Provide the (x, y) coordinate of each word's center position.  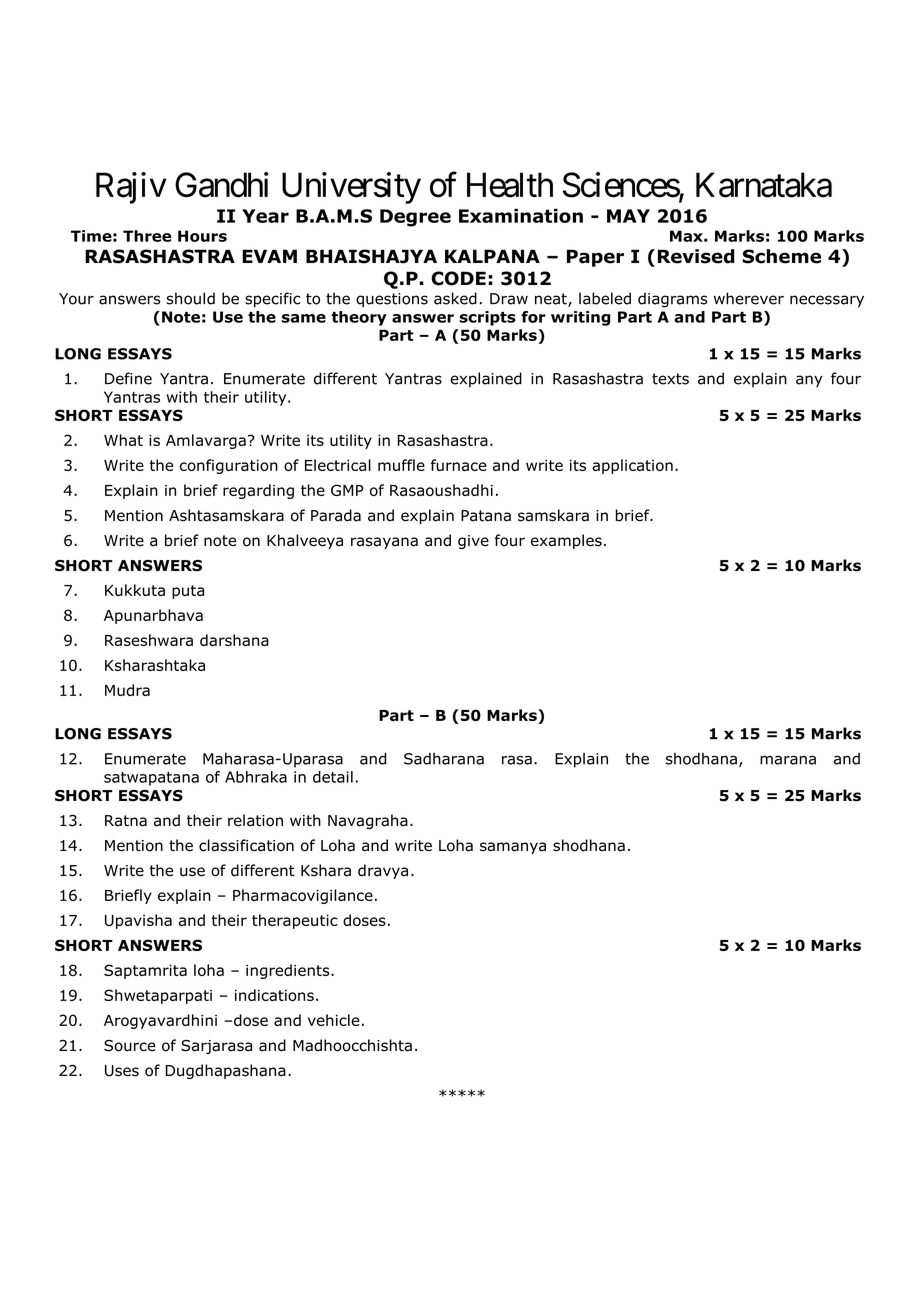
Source (130, 1046)
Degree (415, 218)
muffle (401, 465)
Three (147, 236)
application (632, 466)
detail (333, 777)
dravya (383, 871)
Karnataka (764, 185)
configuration (229, 466)
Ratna (126, 821)
